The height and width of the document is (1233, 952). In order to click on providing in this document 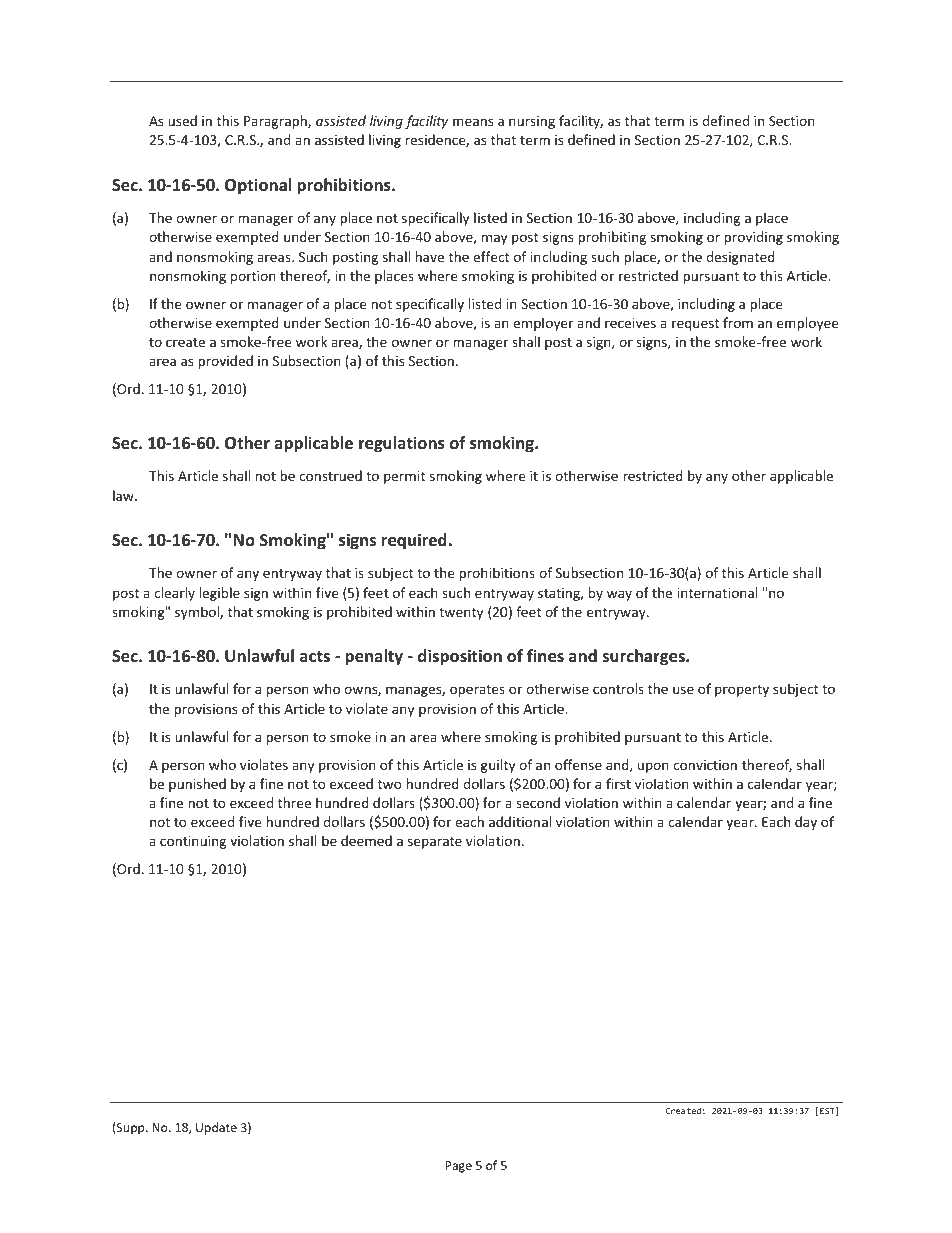, I will do `click(753, 238)`.
